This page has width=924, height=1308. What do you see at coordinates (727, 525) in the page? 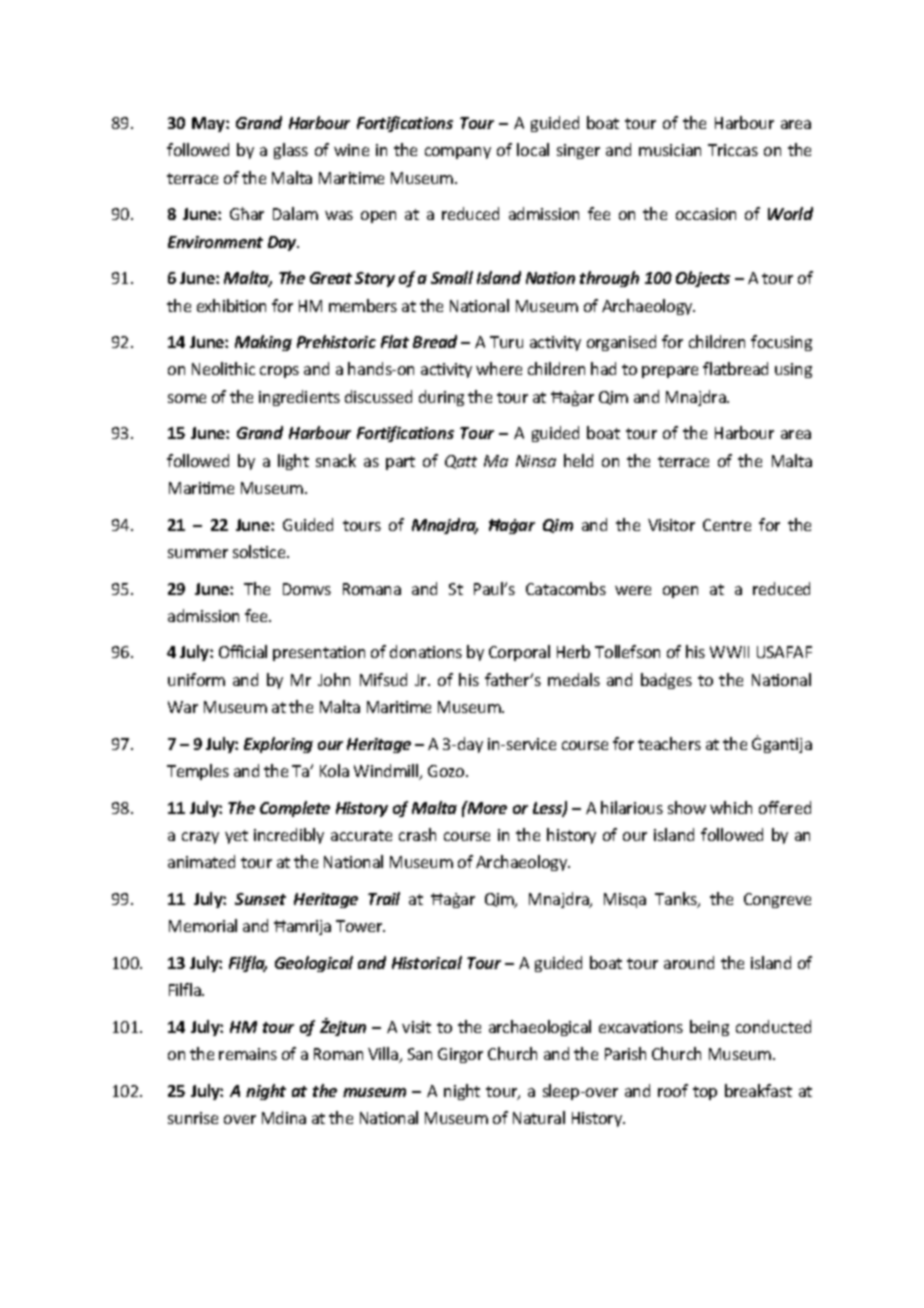
I see `Centre` at bounding box center [727, 525].
